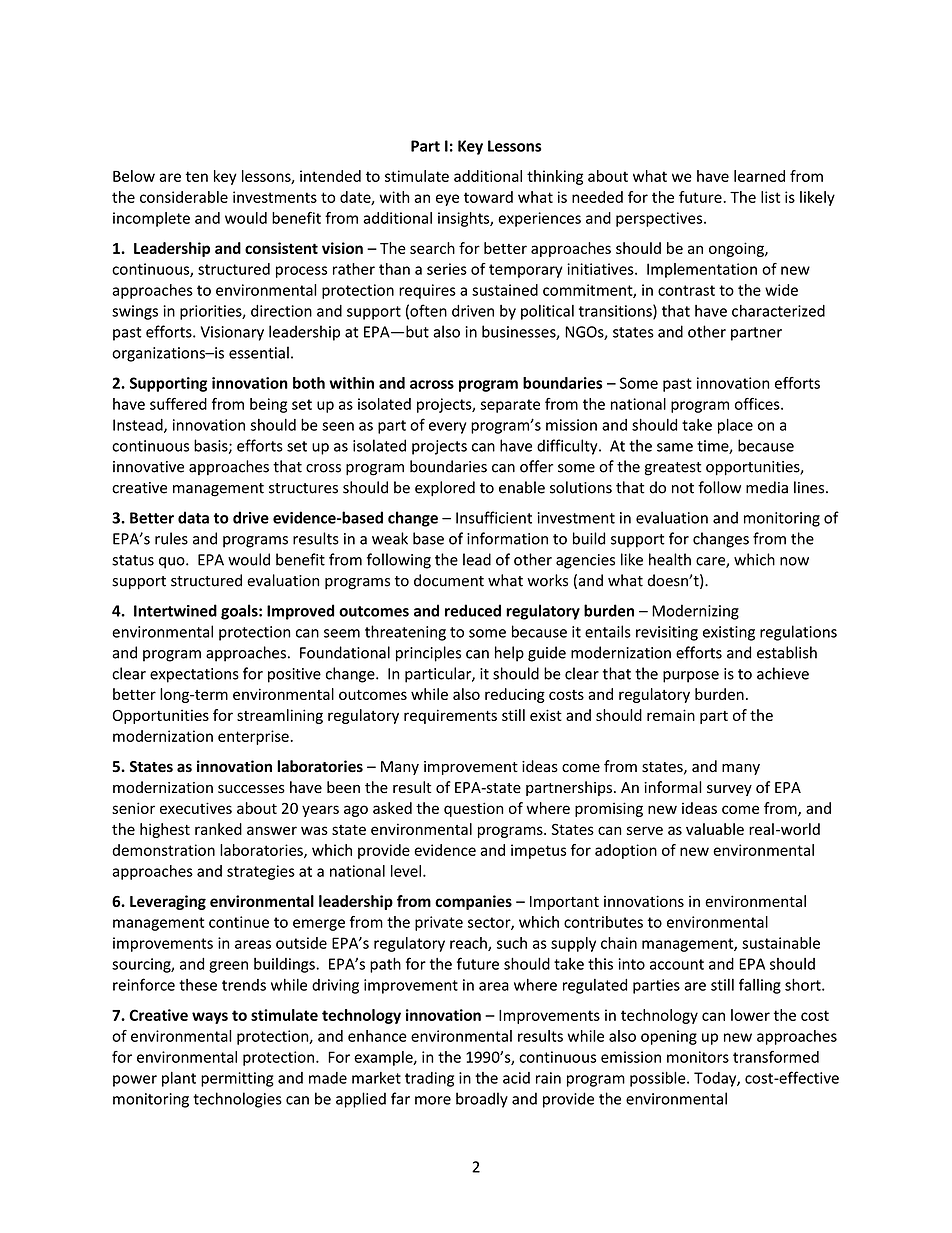  What do you see at coordinates (237, 1079) in the screenshot?
I see `permitting` at bounding box center [237, 1079].
